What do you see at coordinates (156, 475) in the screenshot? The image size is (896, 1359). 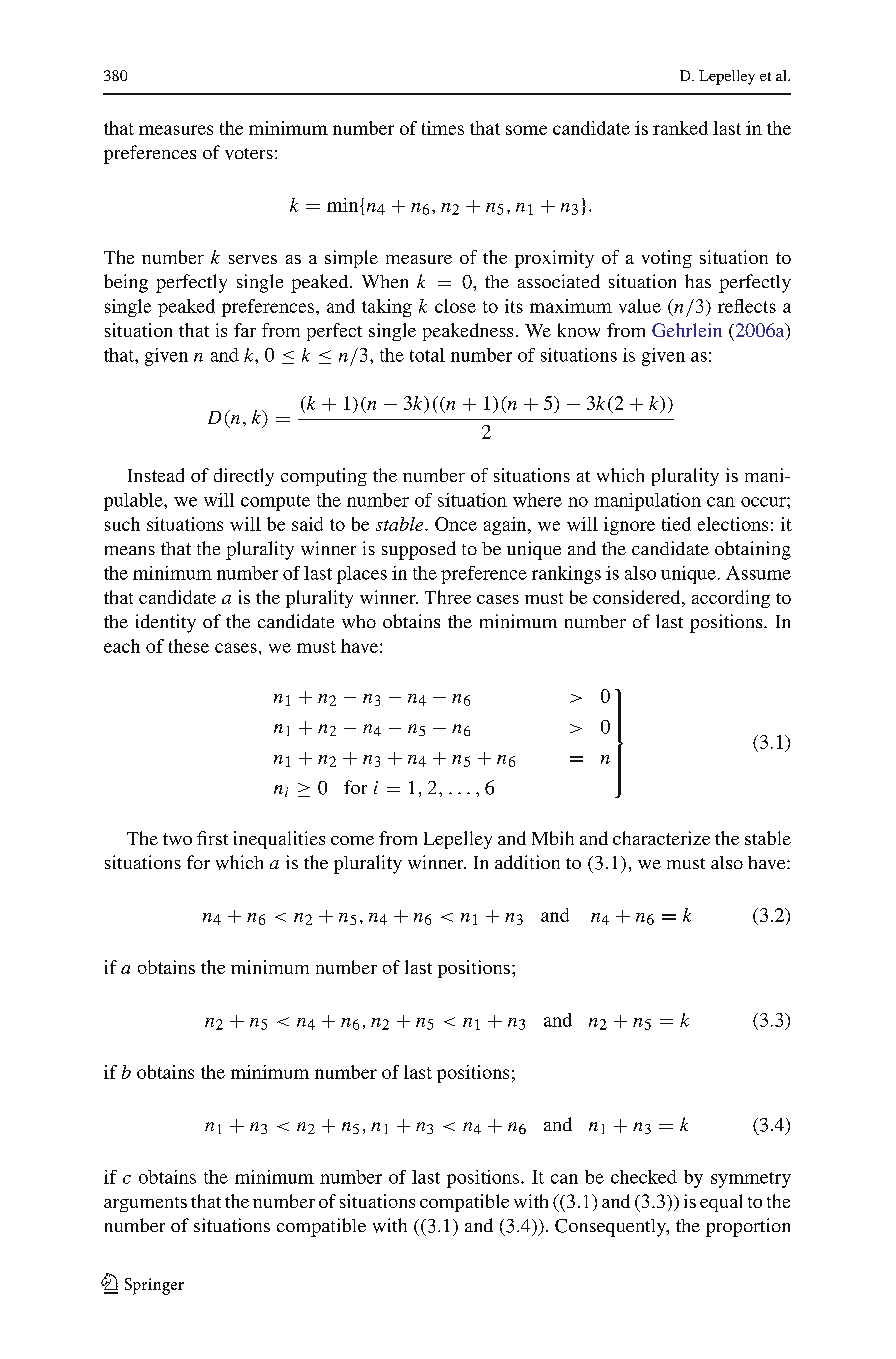 I see `Instead` at bounding box center [156, 475].
